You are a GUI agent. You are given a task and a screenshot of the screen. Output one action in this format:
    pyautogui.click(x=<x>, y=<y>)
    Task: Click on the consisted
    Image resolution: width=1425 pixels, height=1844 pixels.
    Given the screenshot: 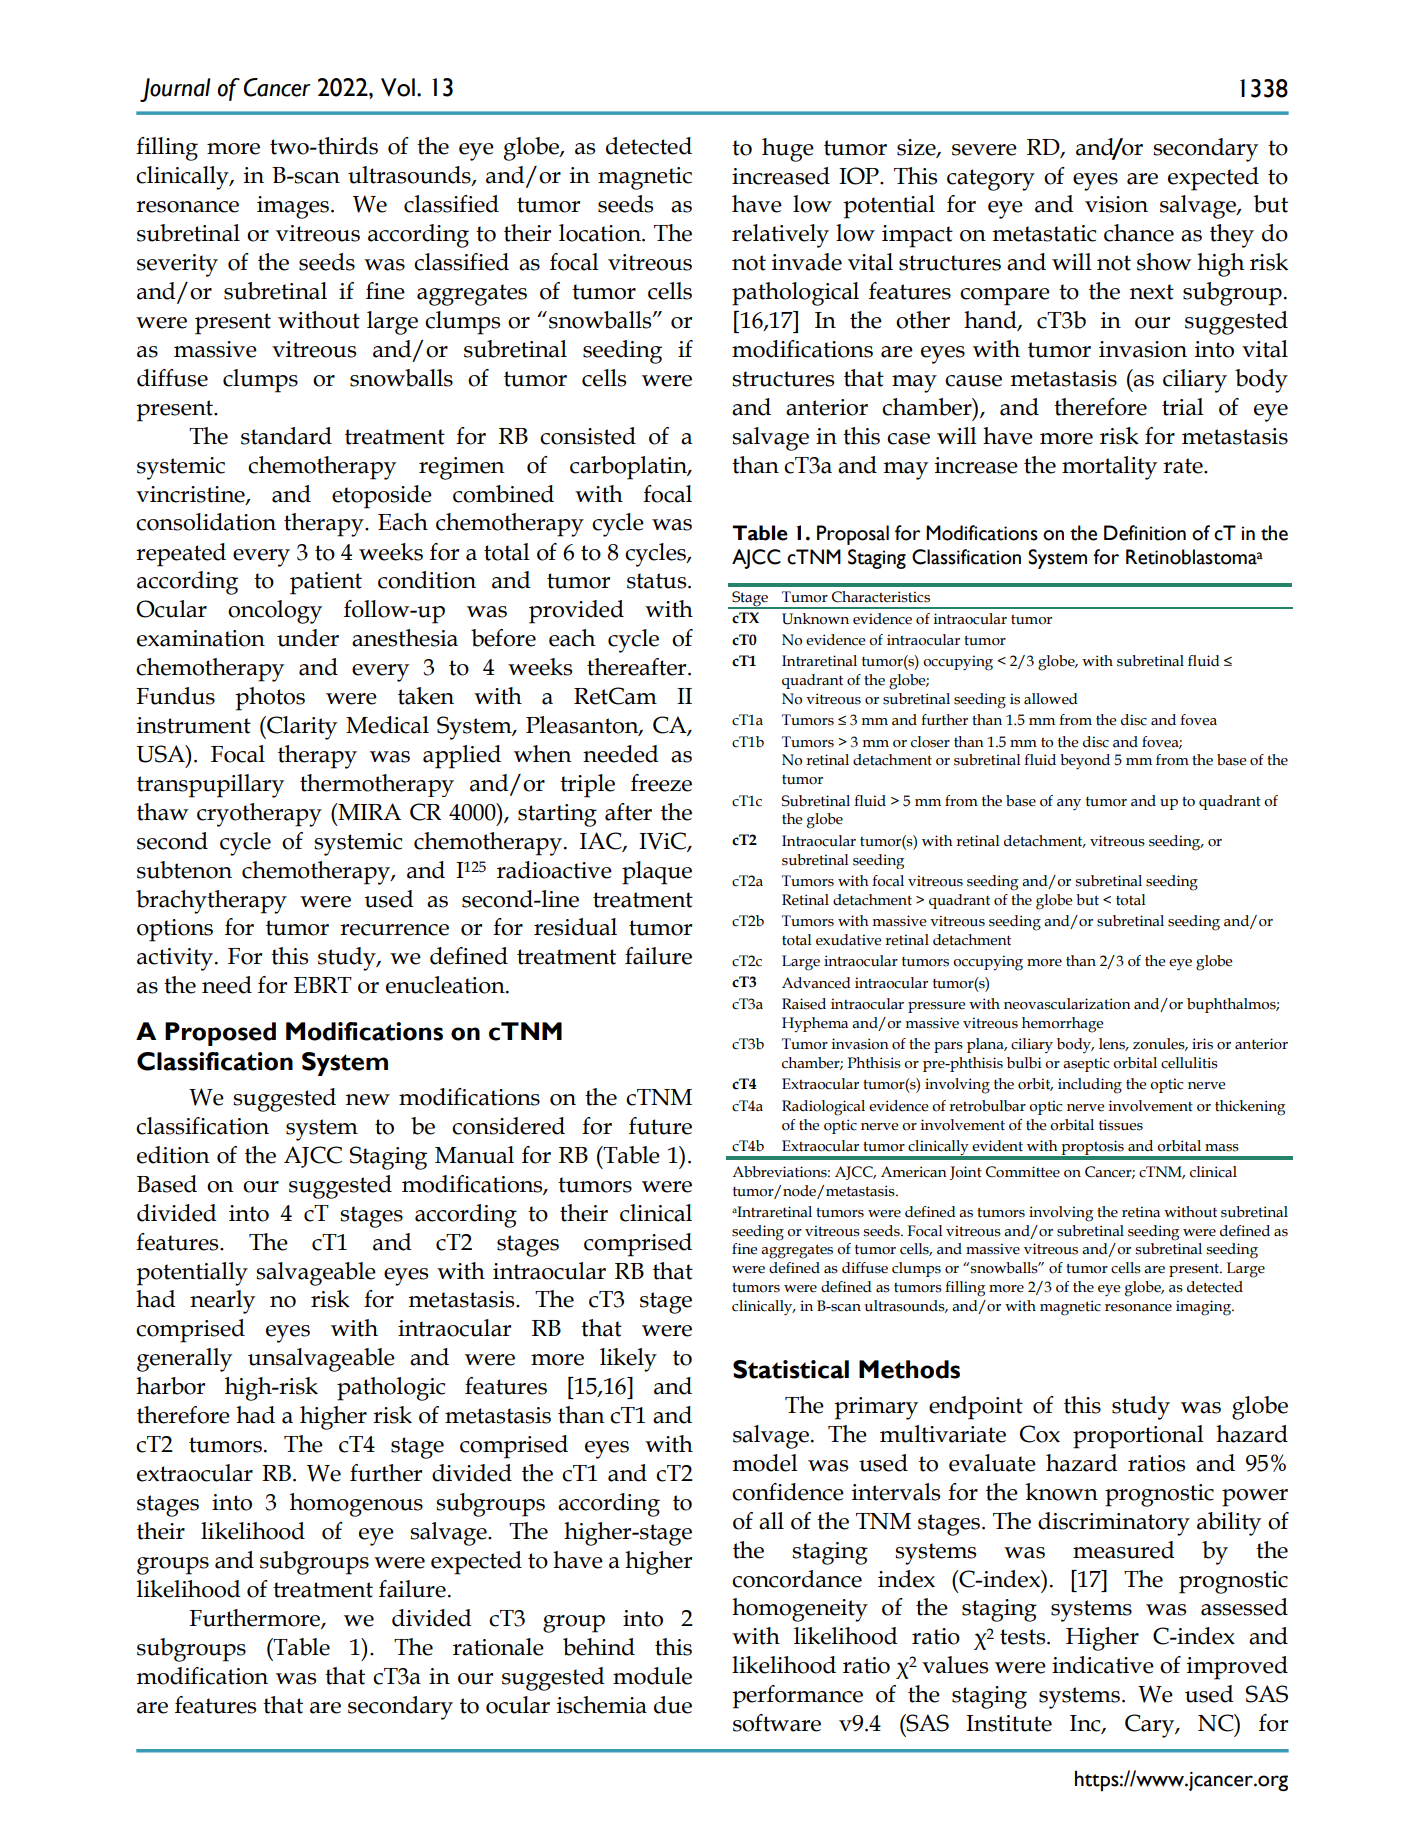 What is the action you would take?
    pyautogui.click(x=588, y=436)
